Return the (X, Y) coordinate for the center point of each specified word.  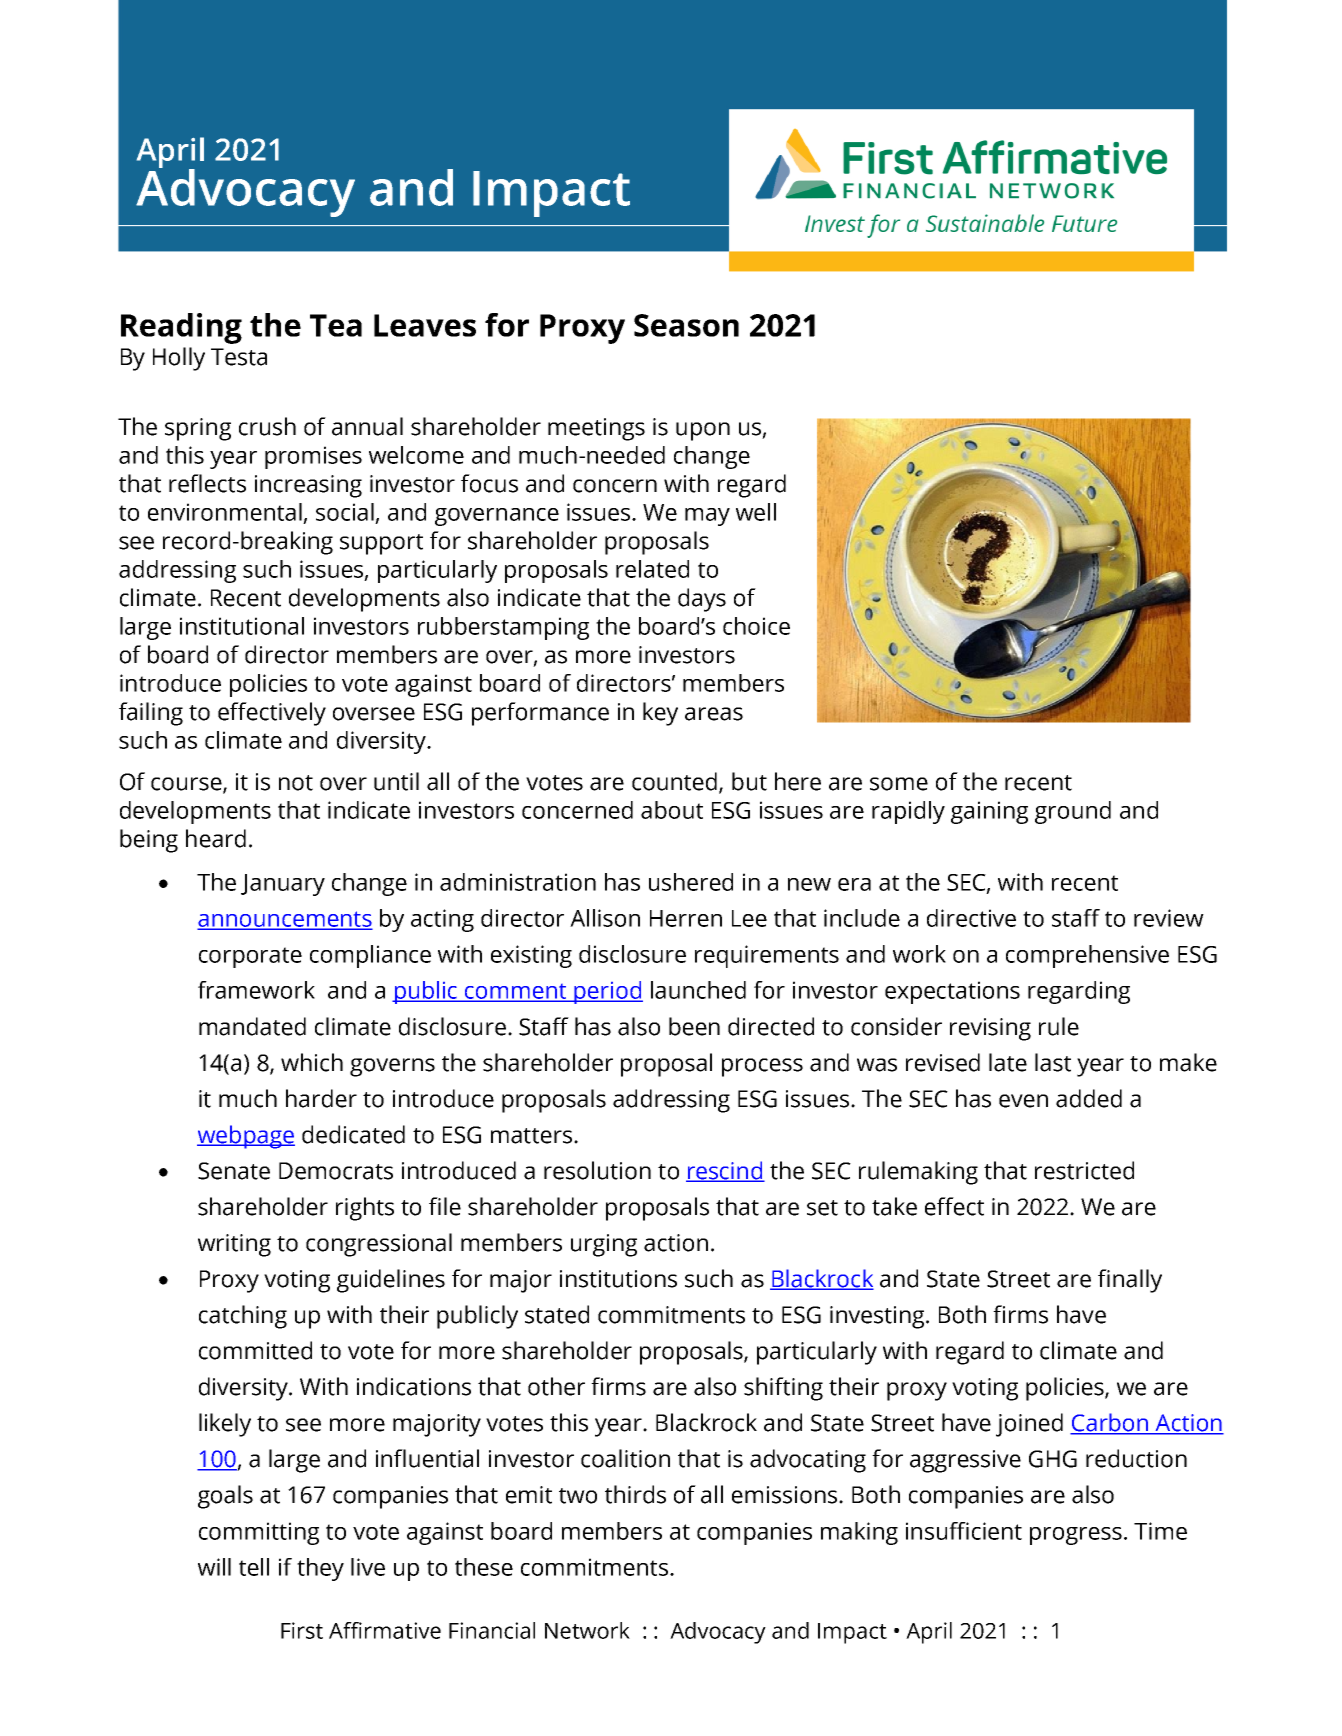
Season (686, 325)
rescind (725, 1171)
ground (1073, 812)
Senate (234, 1171)
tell (254, 1567)
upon (703, 431)
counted (676, 782)
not (296, 783)
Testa (239, 357)
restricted (1084, 1170)
